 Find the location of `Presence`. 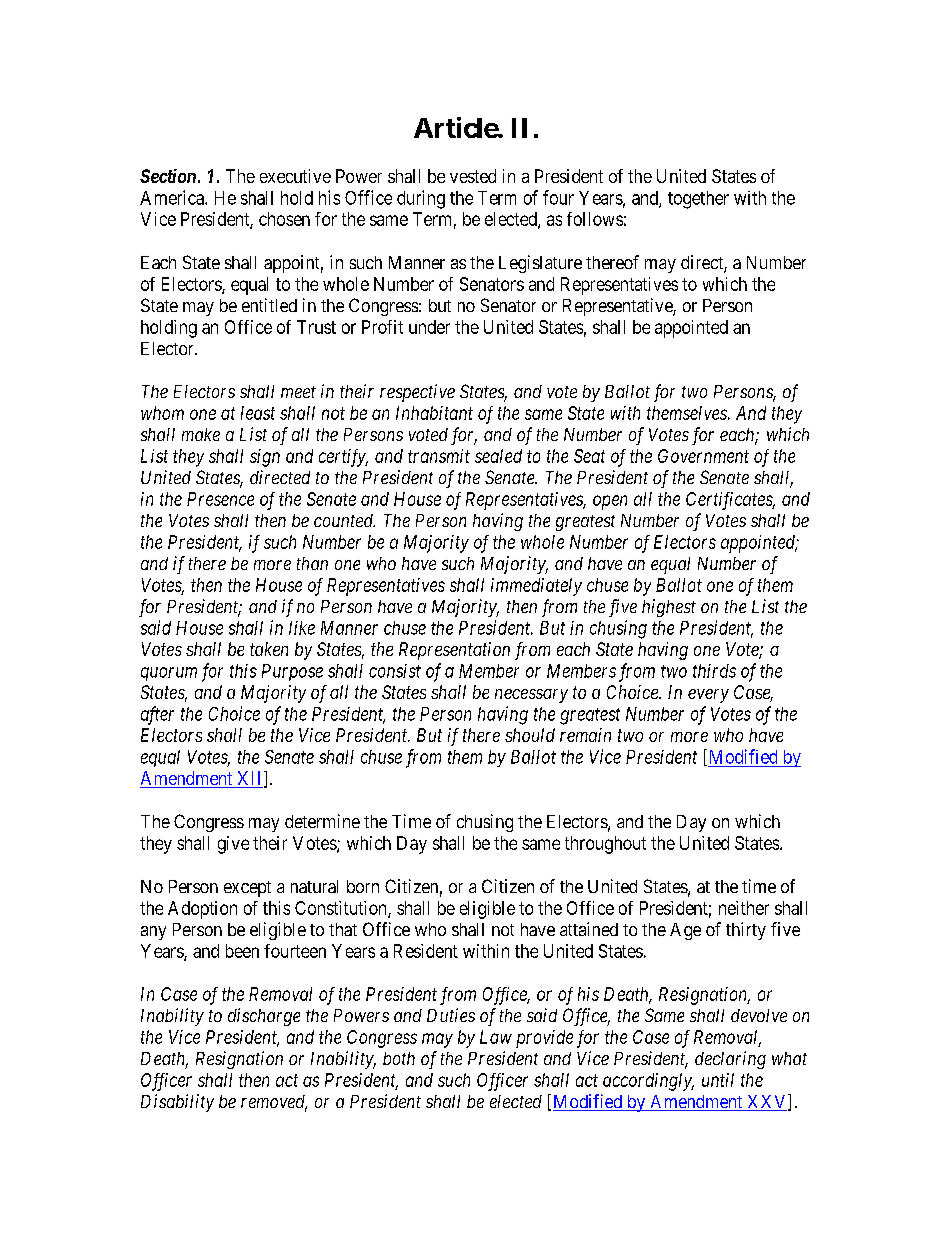

Presence is located at coordinates (220, 499).
